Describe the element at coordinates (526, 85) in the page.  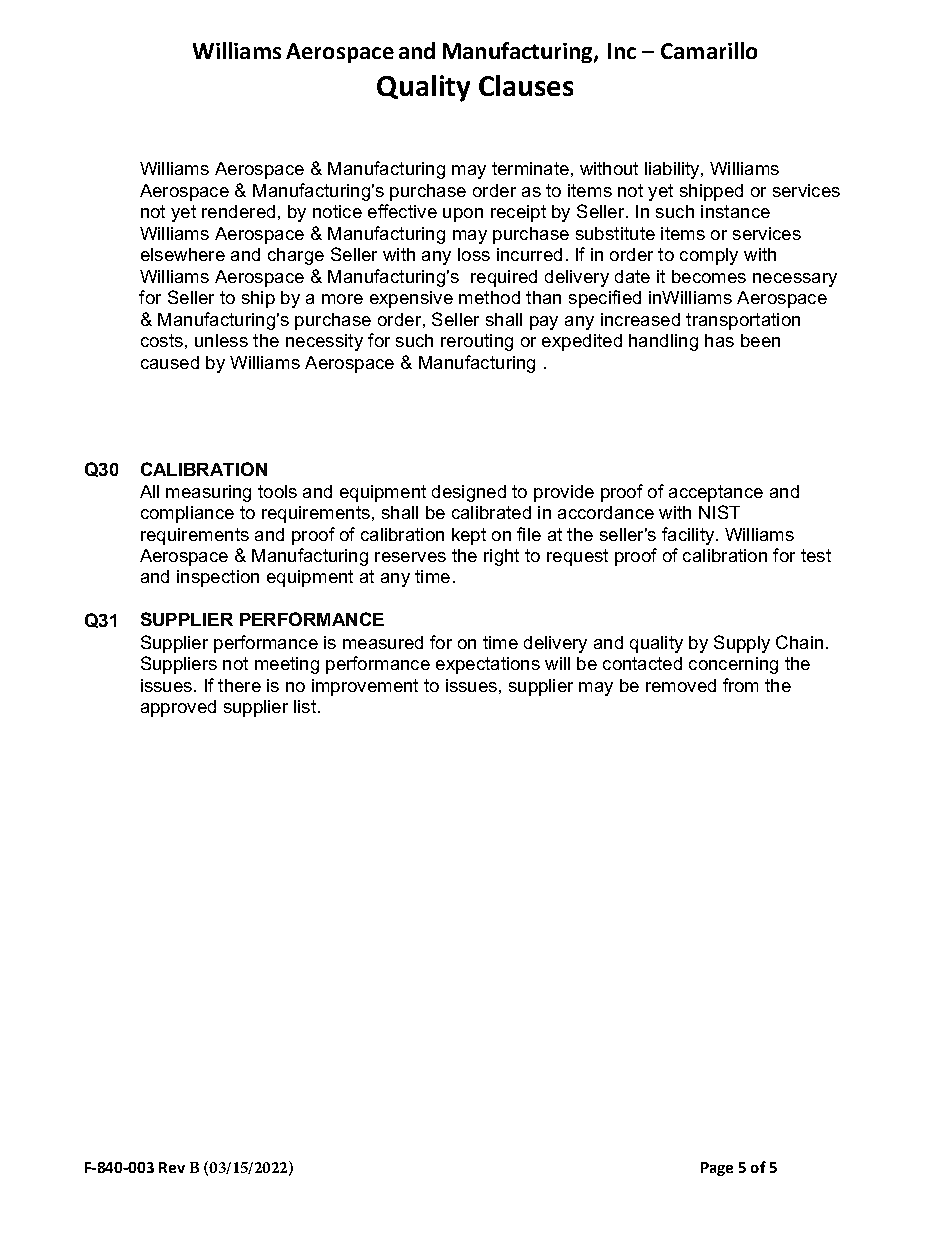
I see `Clauses` at that location.
